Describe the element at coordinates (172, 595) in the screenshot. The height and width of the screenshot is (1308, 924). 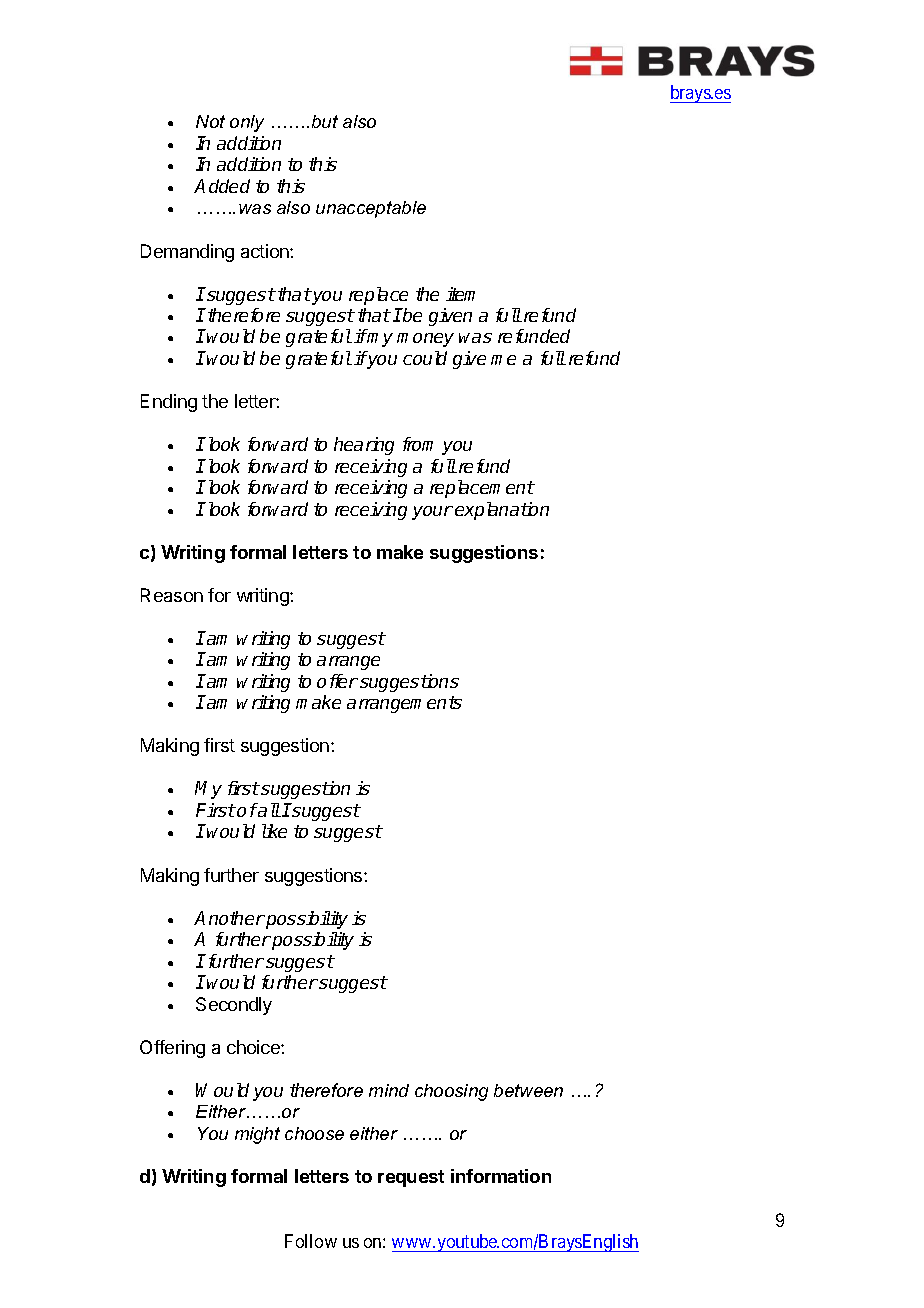
I see `Reason` at that location.
